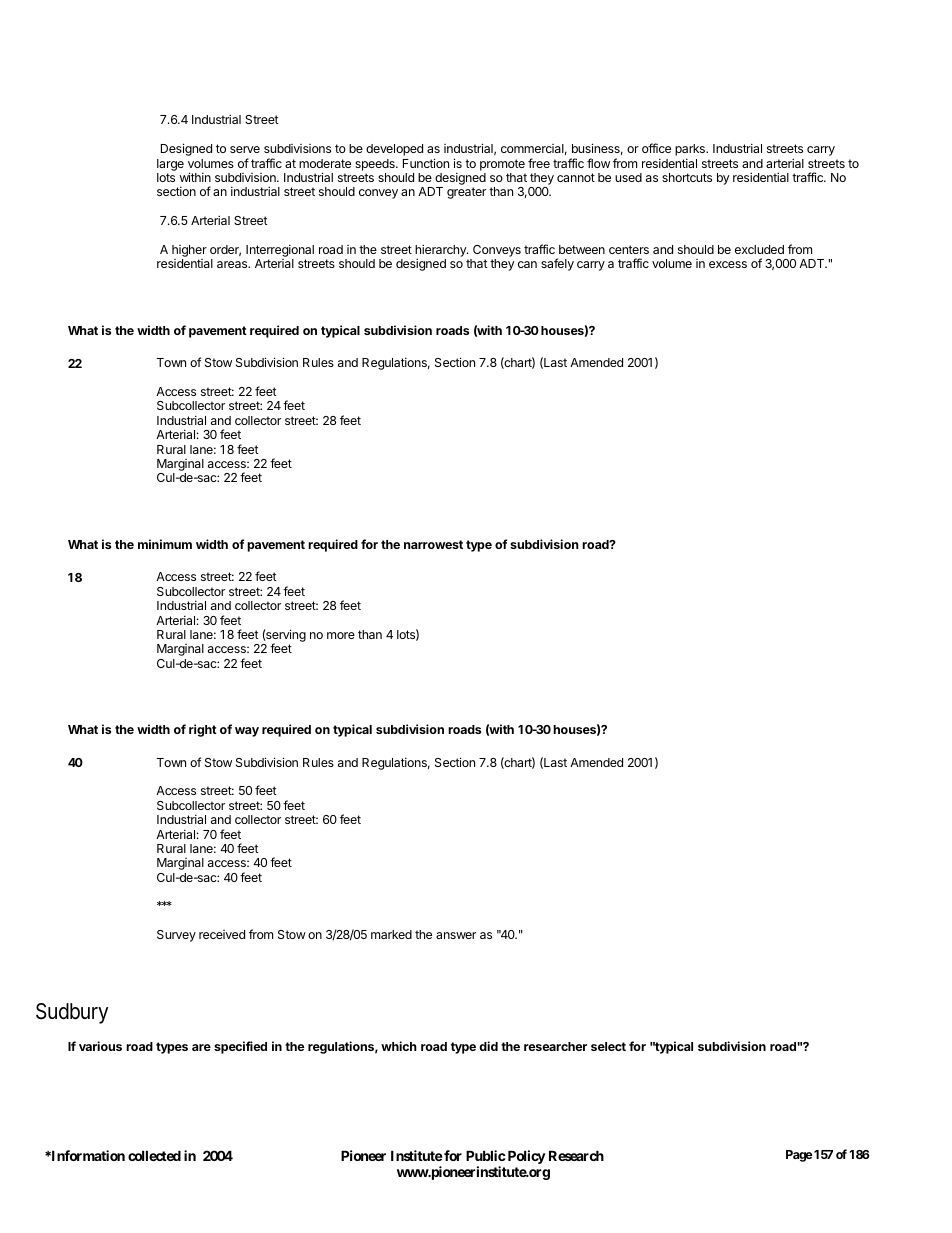 This page has height=1233, width=952. I want to click on Function, so click(426, 163).
